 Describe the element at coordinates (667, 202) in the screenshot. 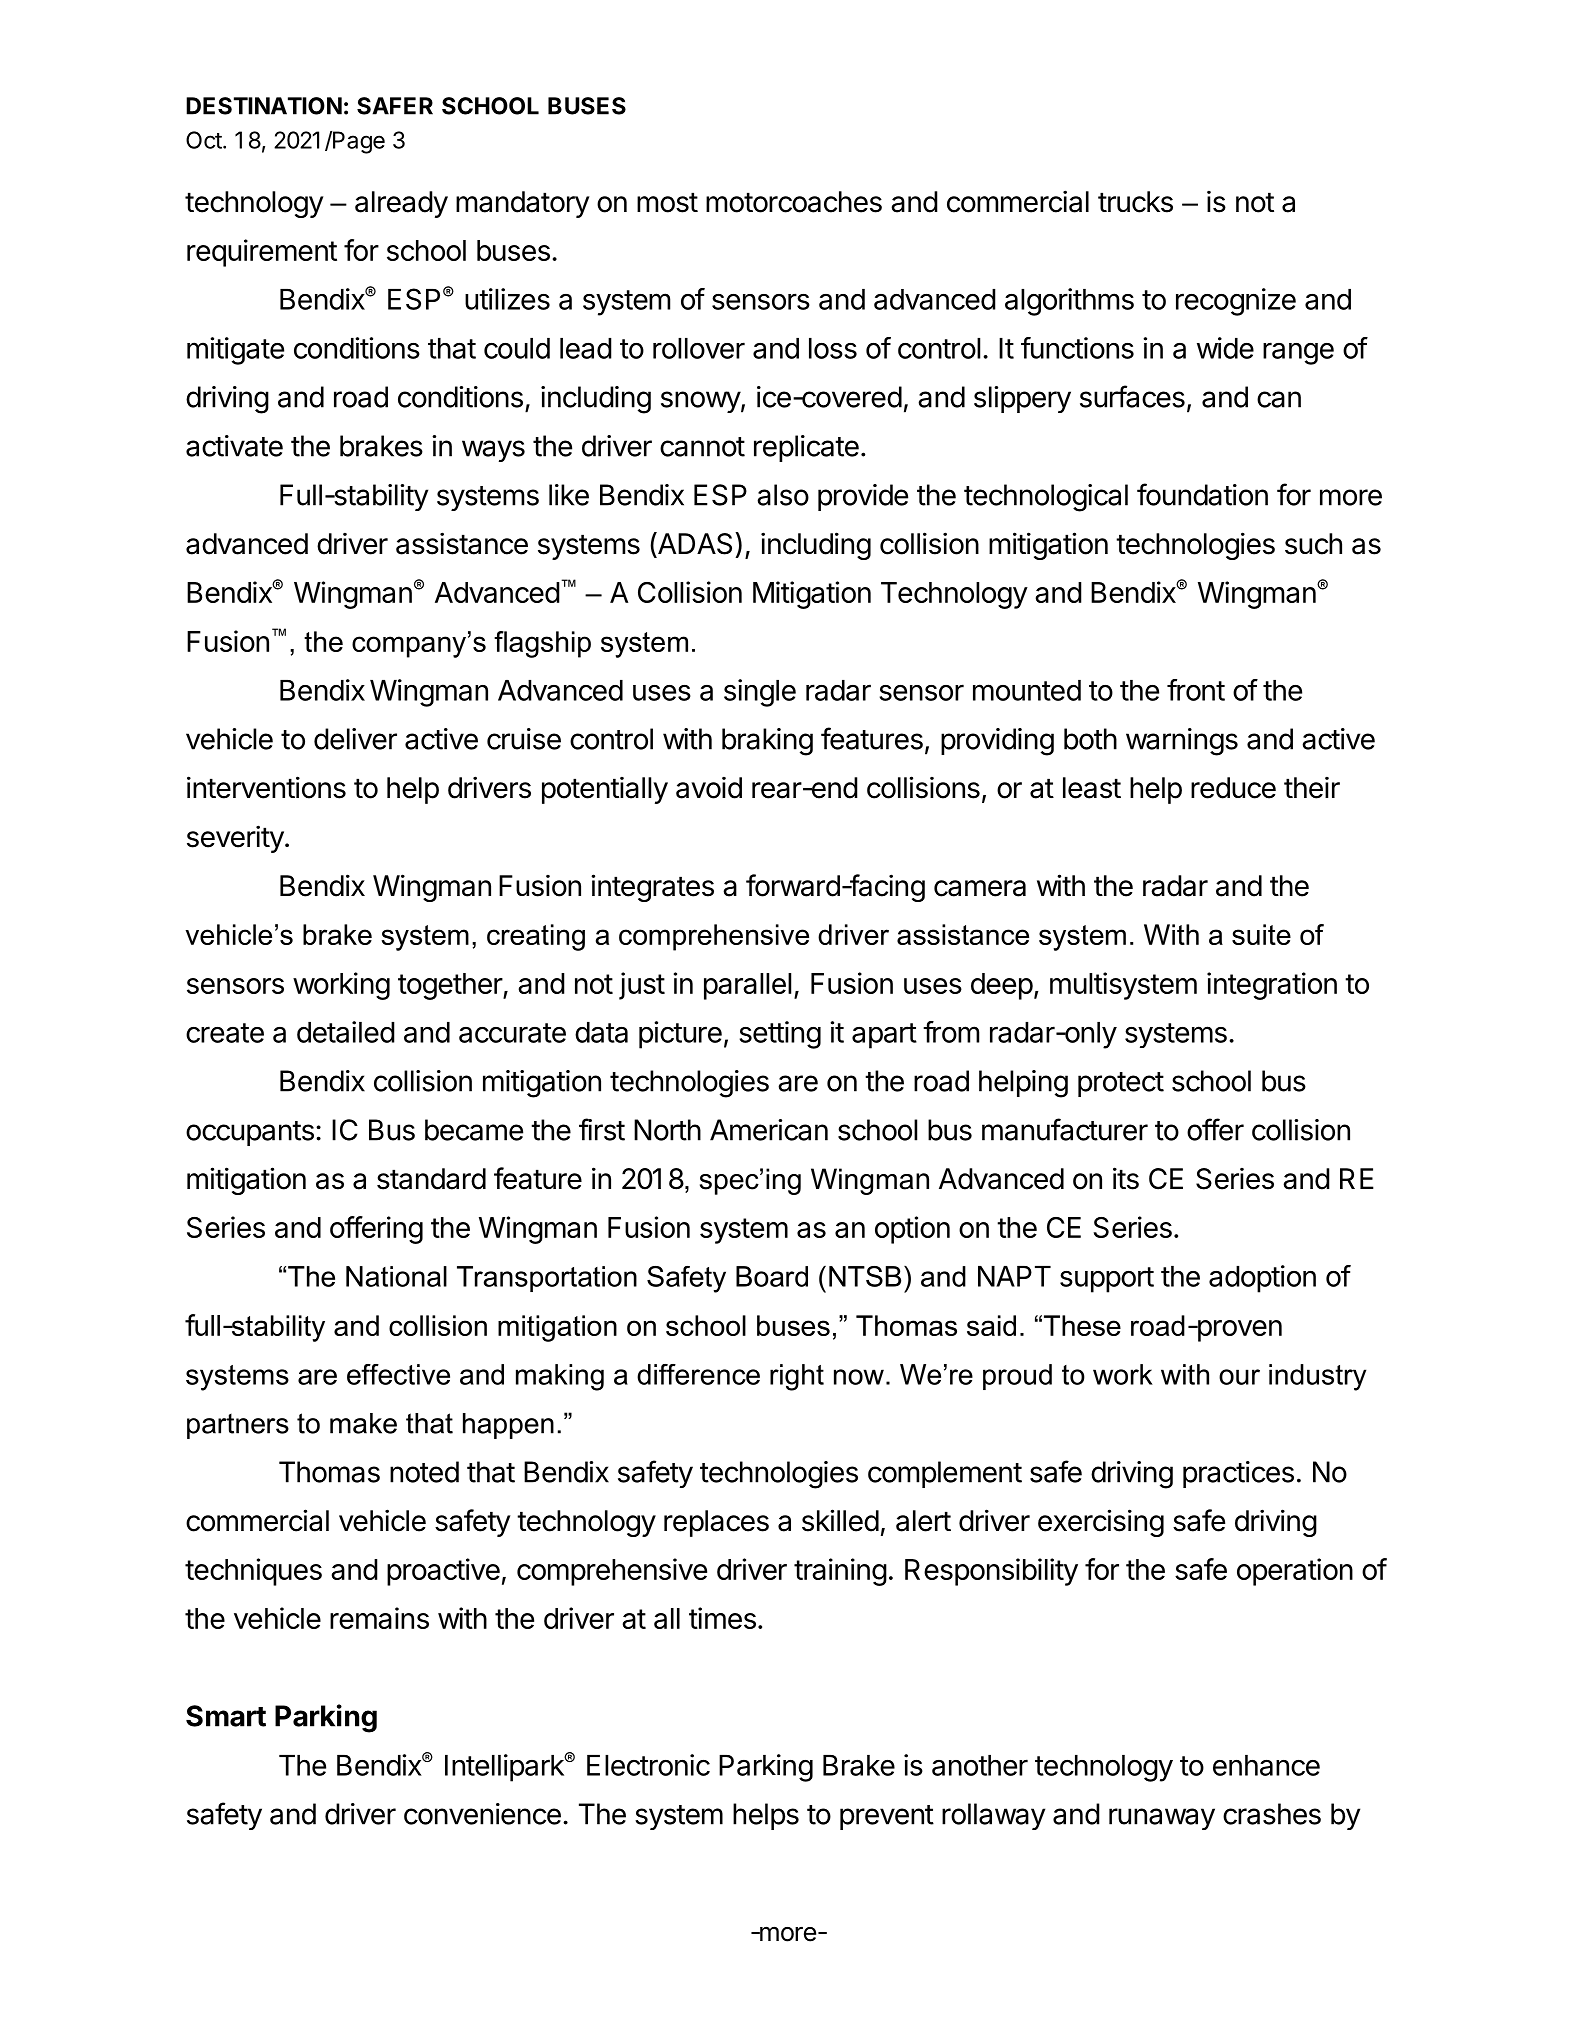

I see `most` at that location.
